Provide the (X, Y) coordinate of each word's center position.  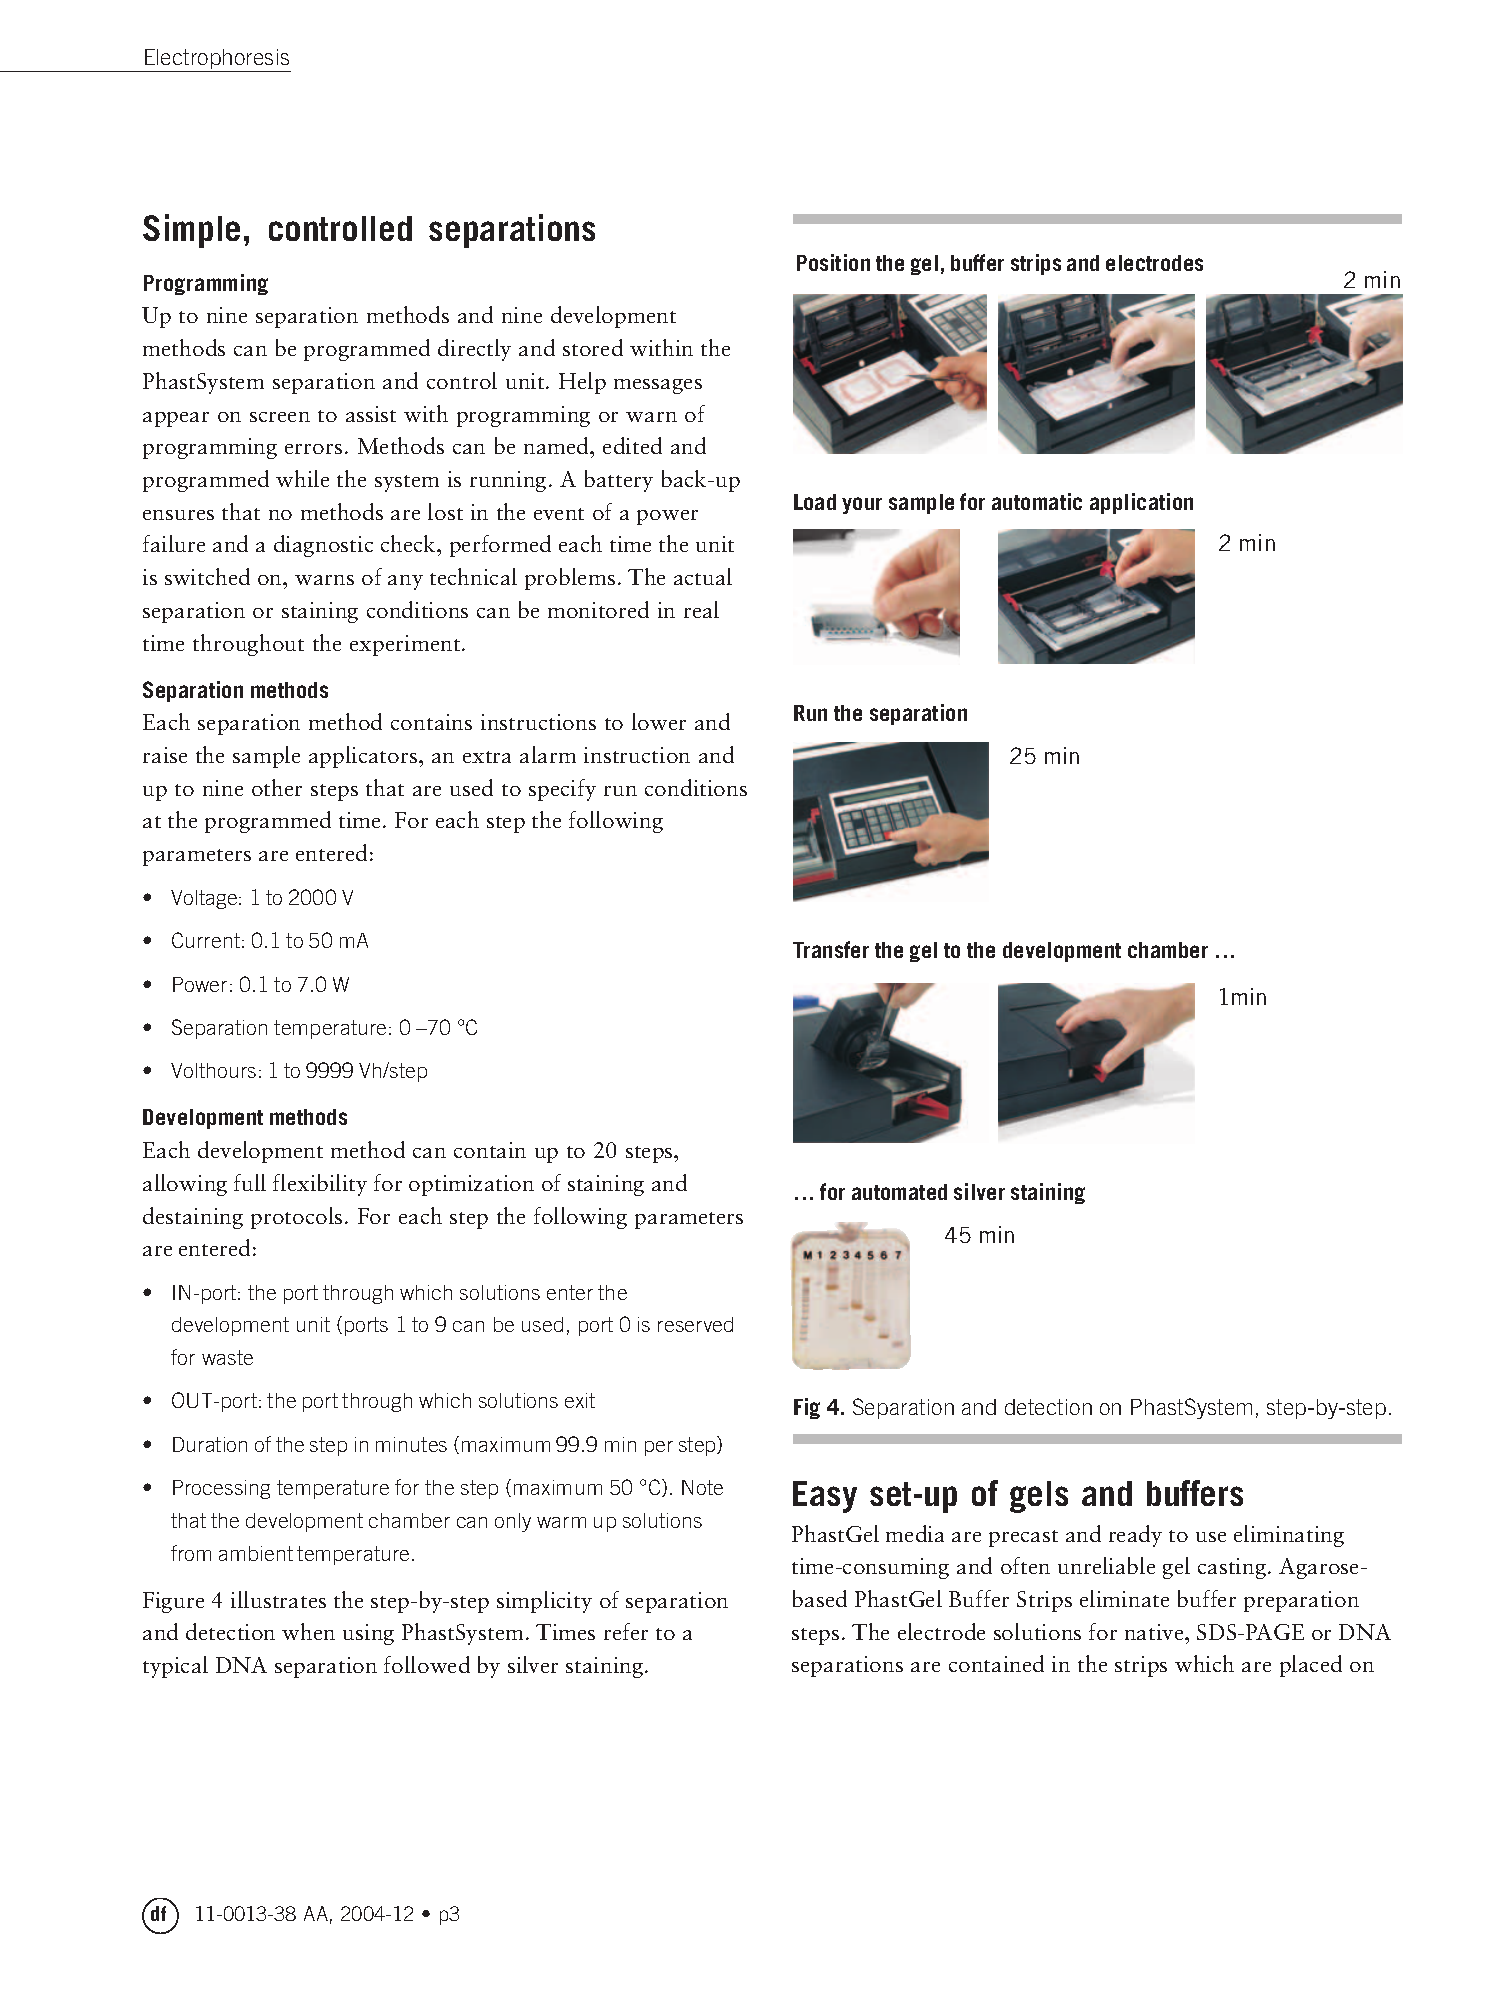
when (308, 1631)
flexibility (320, 1185)
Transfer (831, 949)
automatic (1037, 501)
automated (899, 1192)
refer (626, 1631)
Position (833, 262)
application (1141, 503)
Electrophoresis (217, 60)
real (701, 609)
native (1155, 1632)
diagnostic (323, 546)
